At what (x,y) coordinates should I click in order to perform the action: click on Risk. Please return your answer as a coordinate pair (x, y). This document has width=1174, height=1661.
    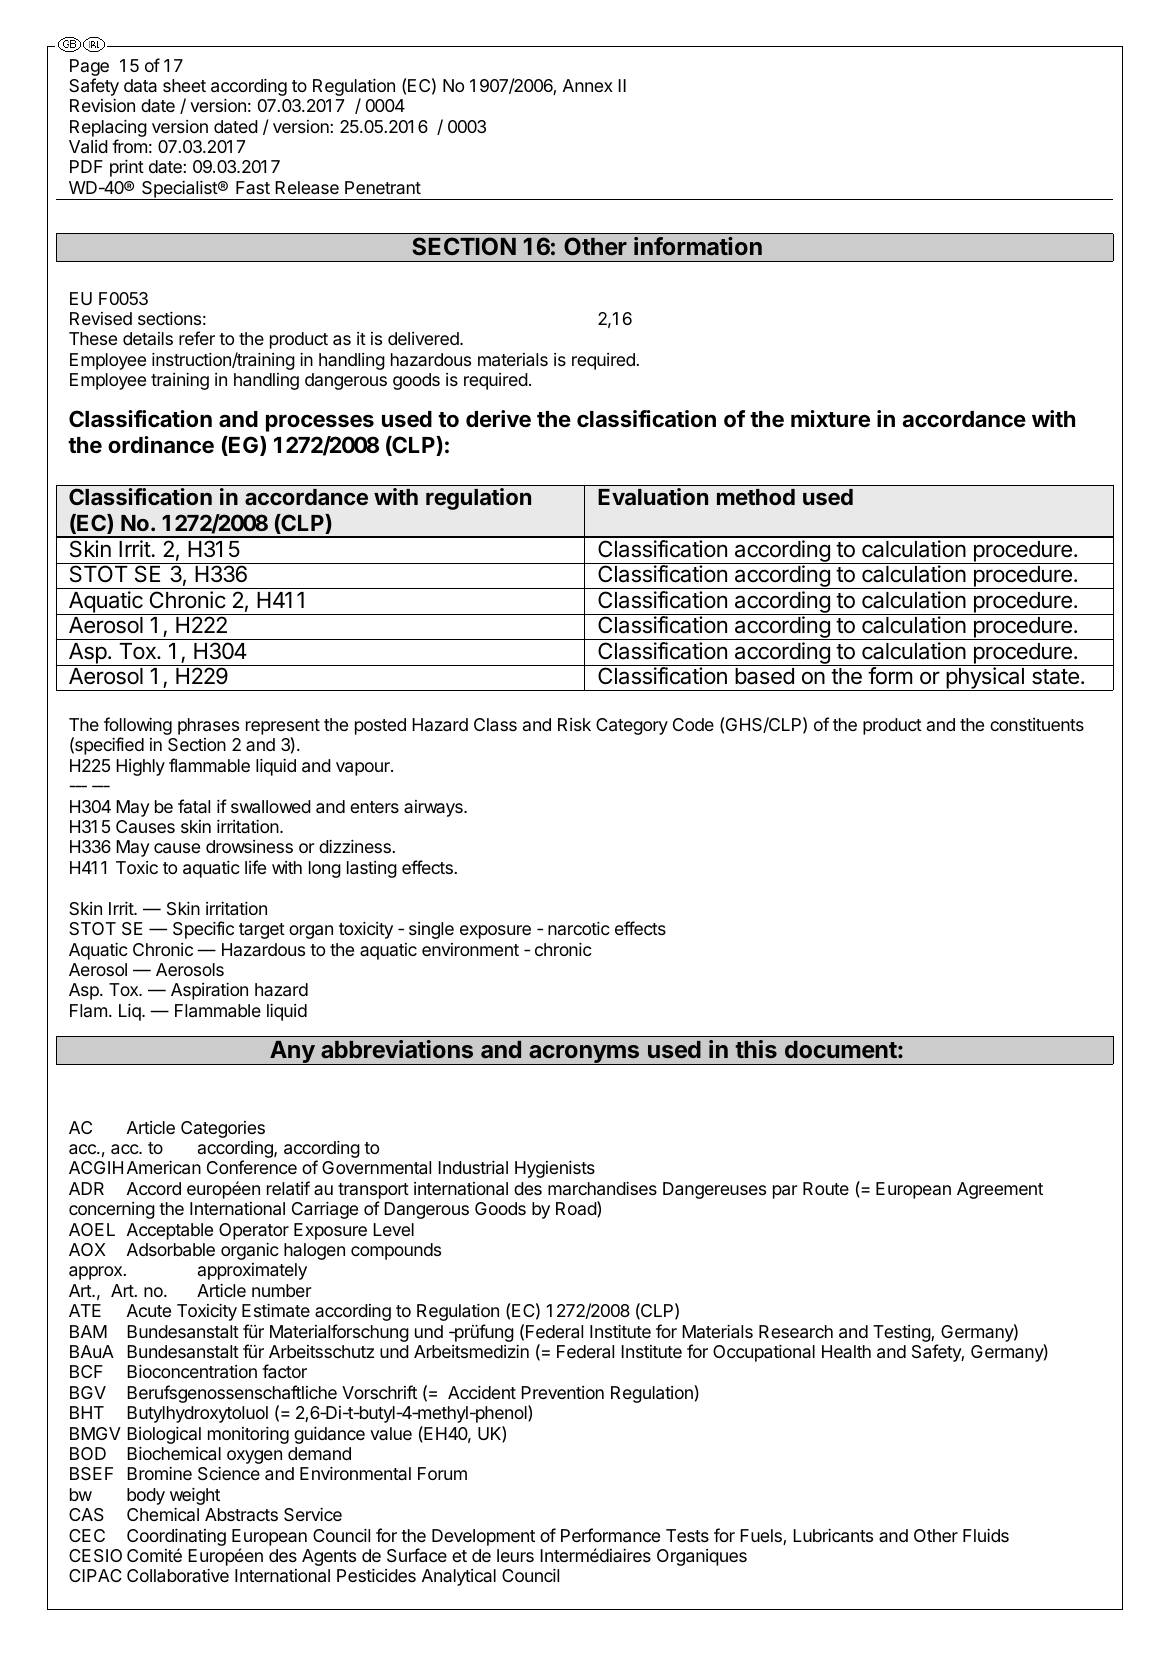
    Looking at the image, I should click on (574, 724).
